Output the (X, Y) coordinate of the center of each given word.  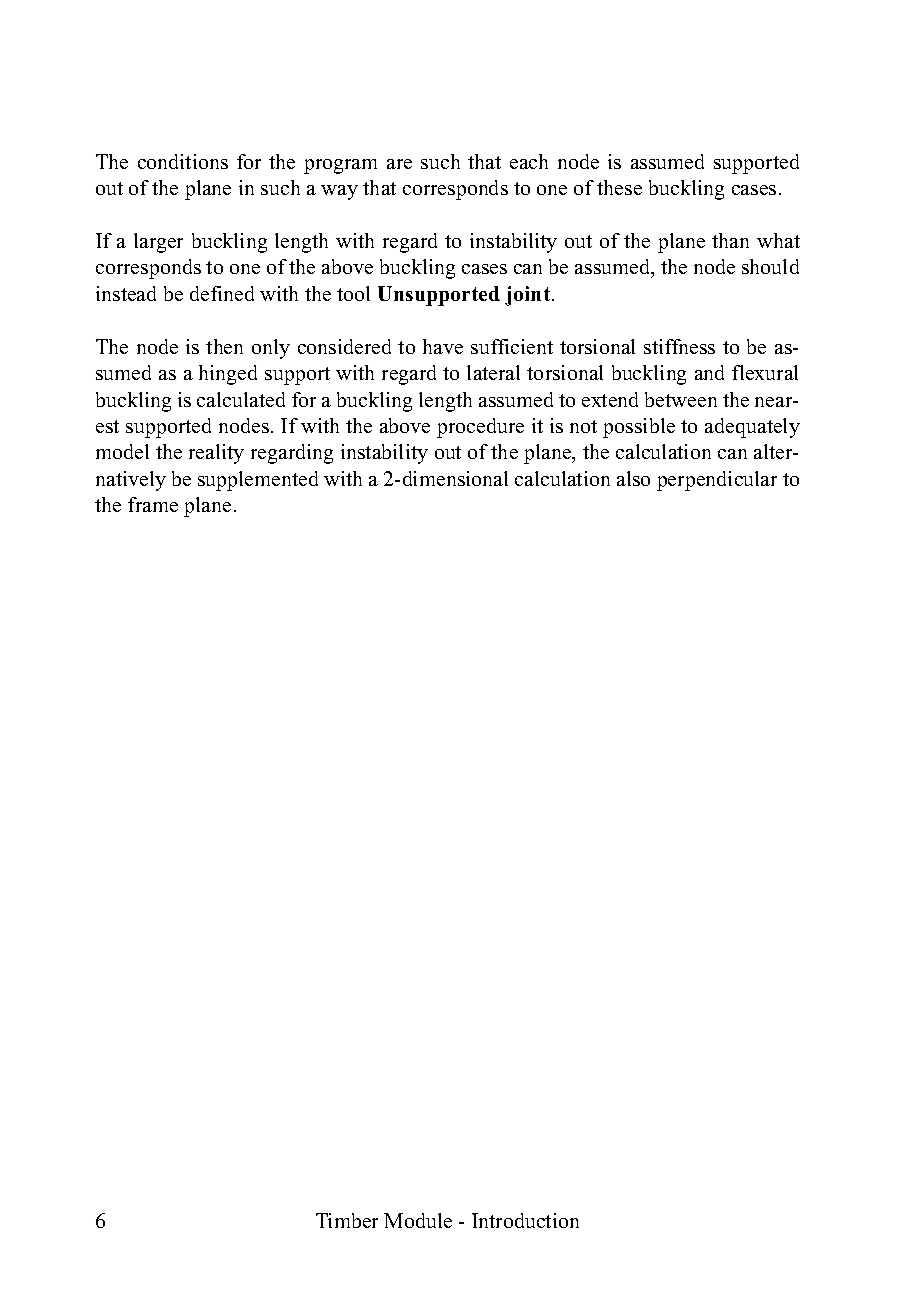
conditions (183, 161)
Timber (347, 1220)
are (399, 164)
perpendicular (717, 481)
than (730, 240)
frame (153, 504)
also (633, 478)
